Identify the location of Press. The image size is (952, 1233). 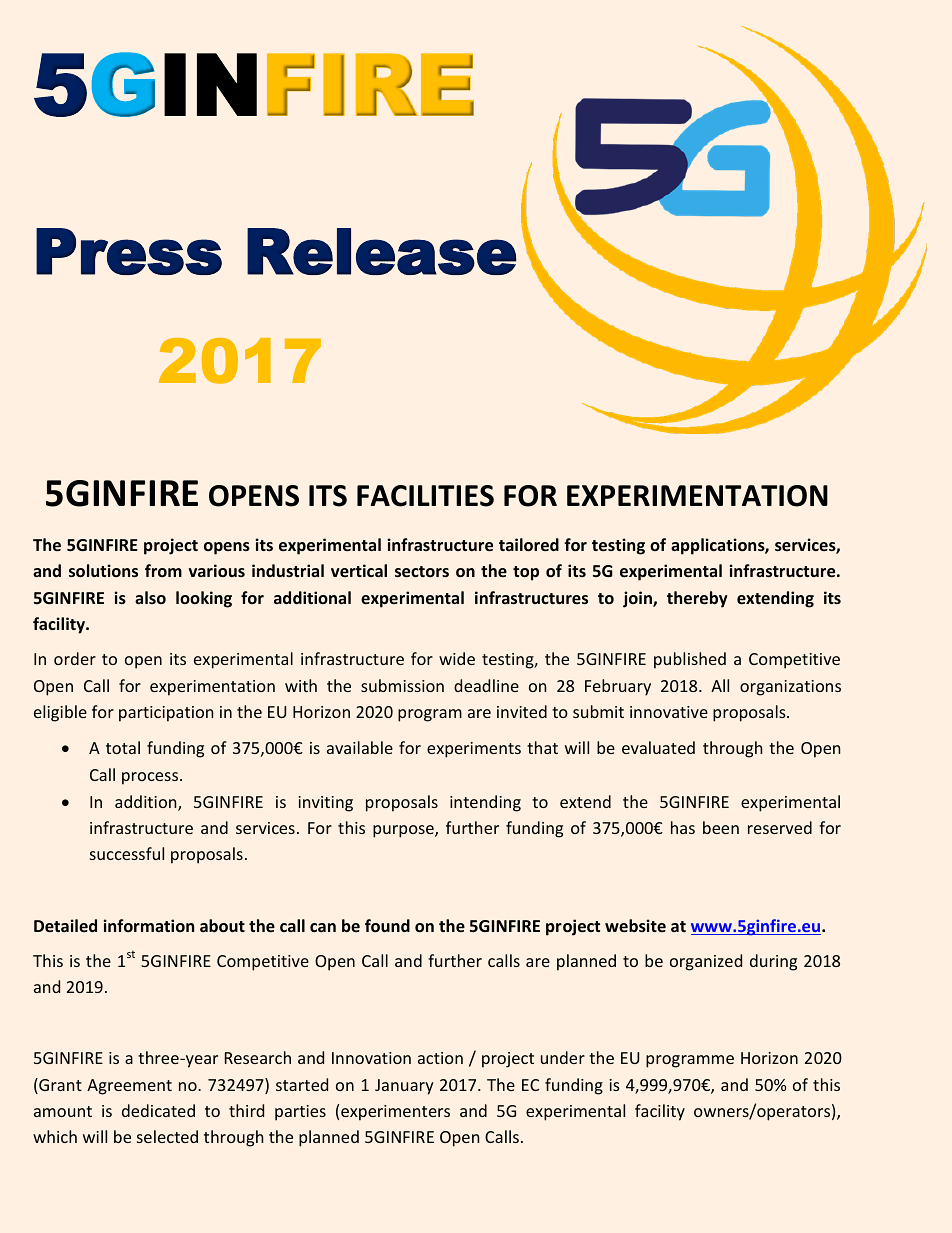
(129, 251).
